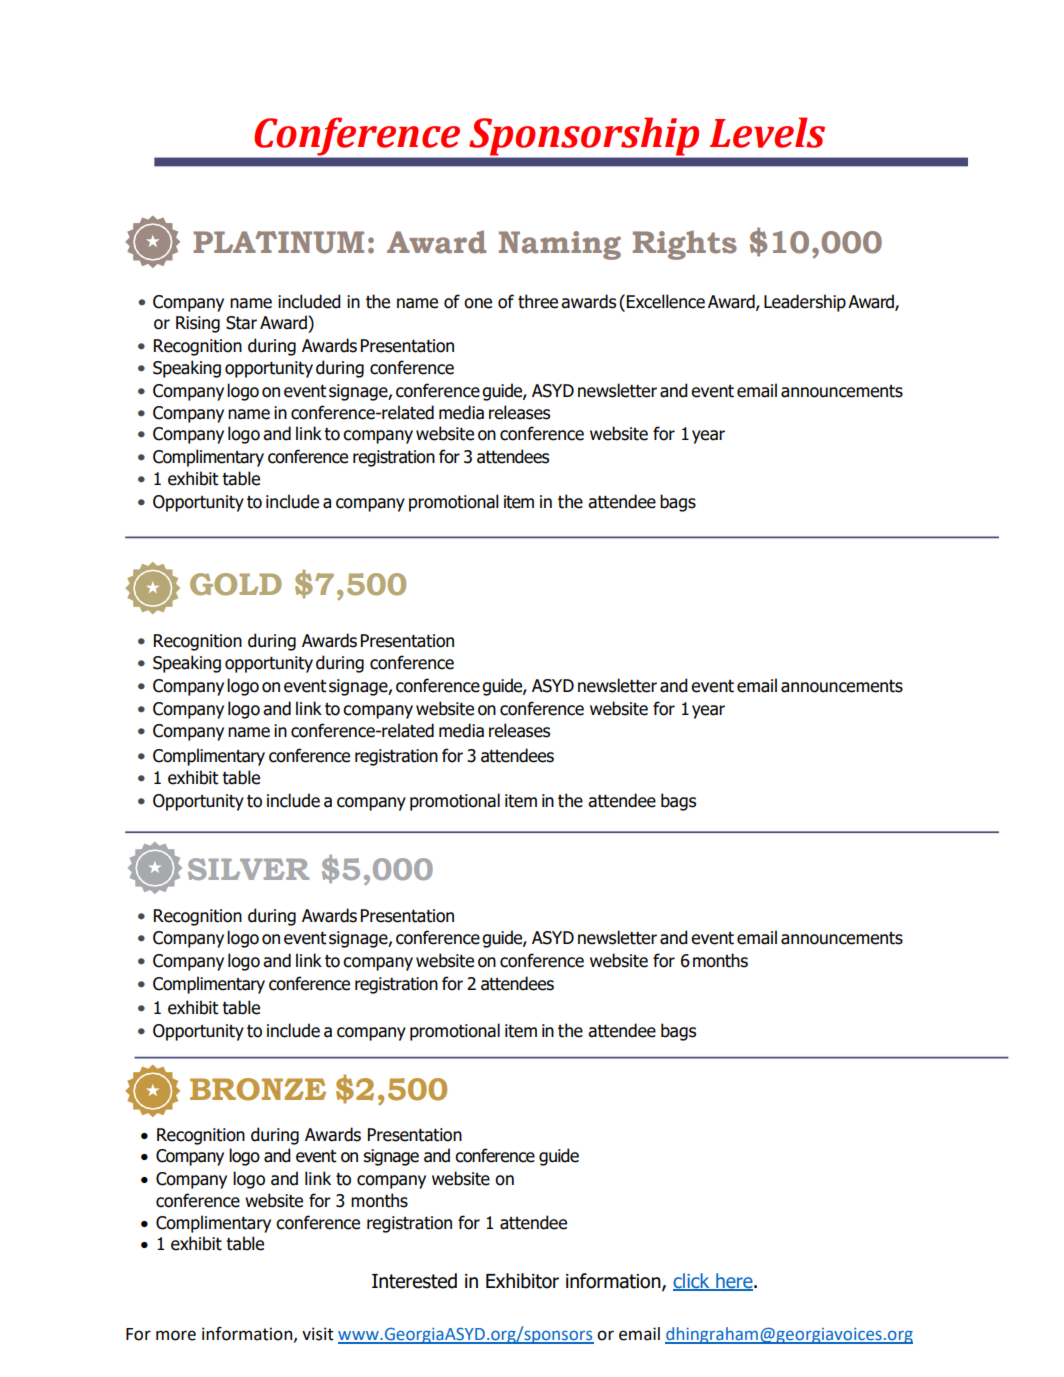  Describe the element at coordinates (560, 245) in the page. I see `Naming` at that location.
